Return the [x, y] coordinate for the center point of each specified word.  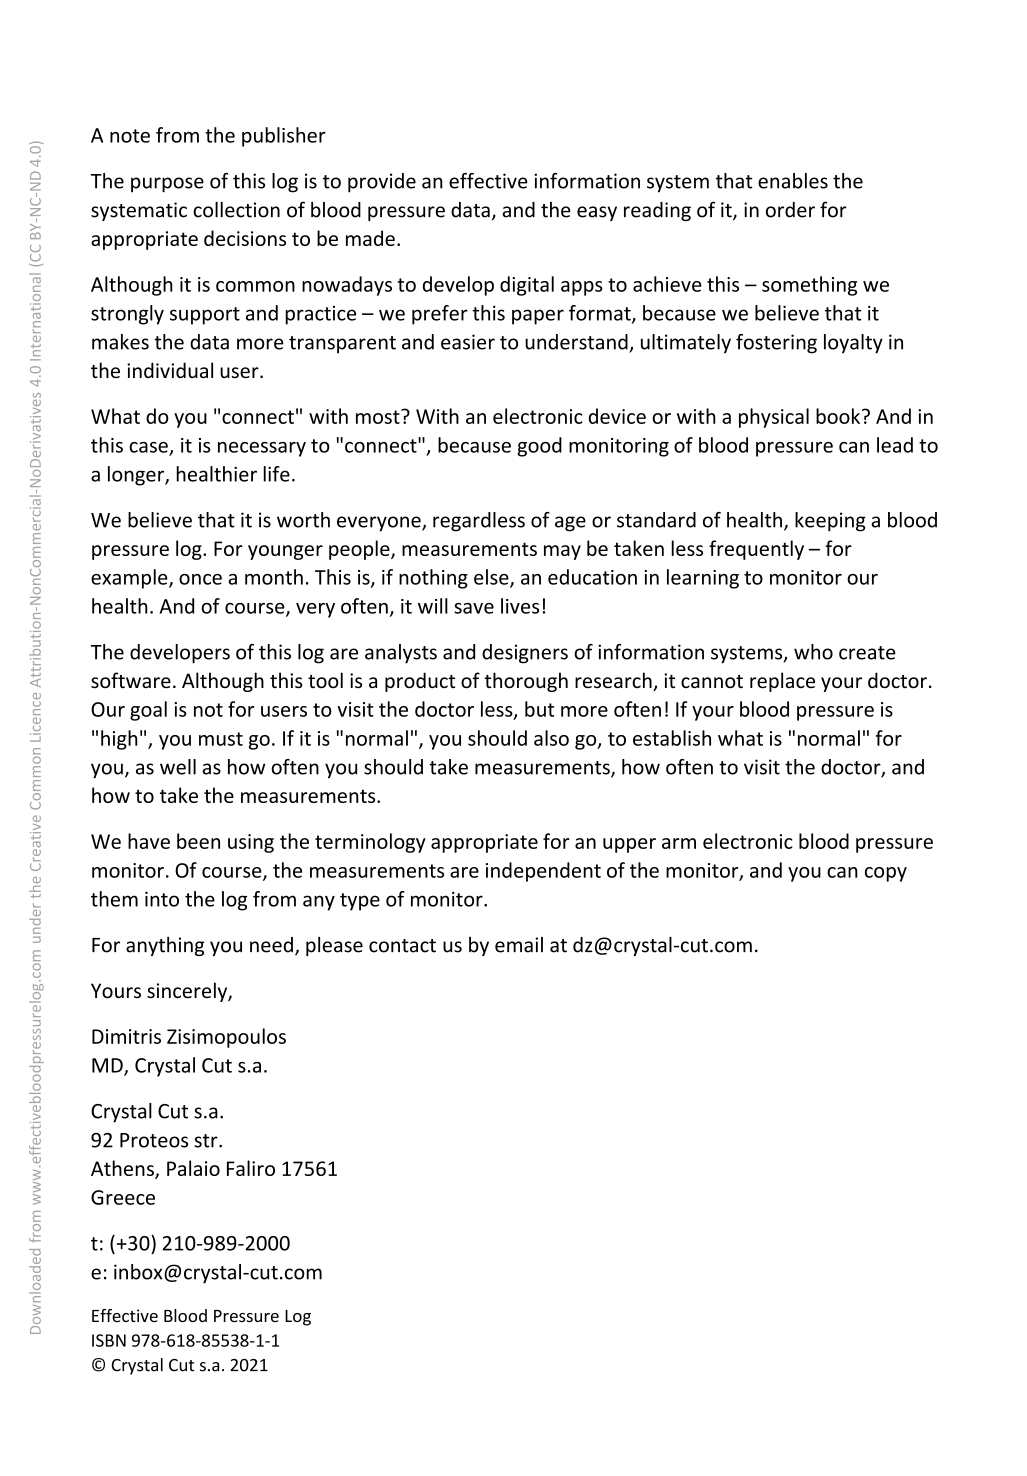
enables [793, 181]
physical [774, 418]
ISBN [109, 1340]
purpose [167, 185]
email [519, 945]
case [149, 448]
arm [679, 843]
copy [886, 874]
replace [782, 682]
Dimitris [126, 1036]
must [221, 739]
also [551, 738]
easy [597, 213]
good [539, 447]
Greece [123, 1197]
